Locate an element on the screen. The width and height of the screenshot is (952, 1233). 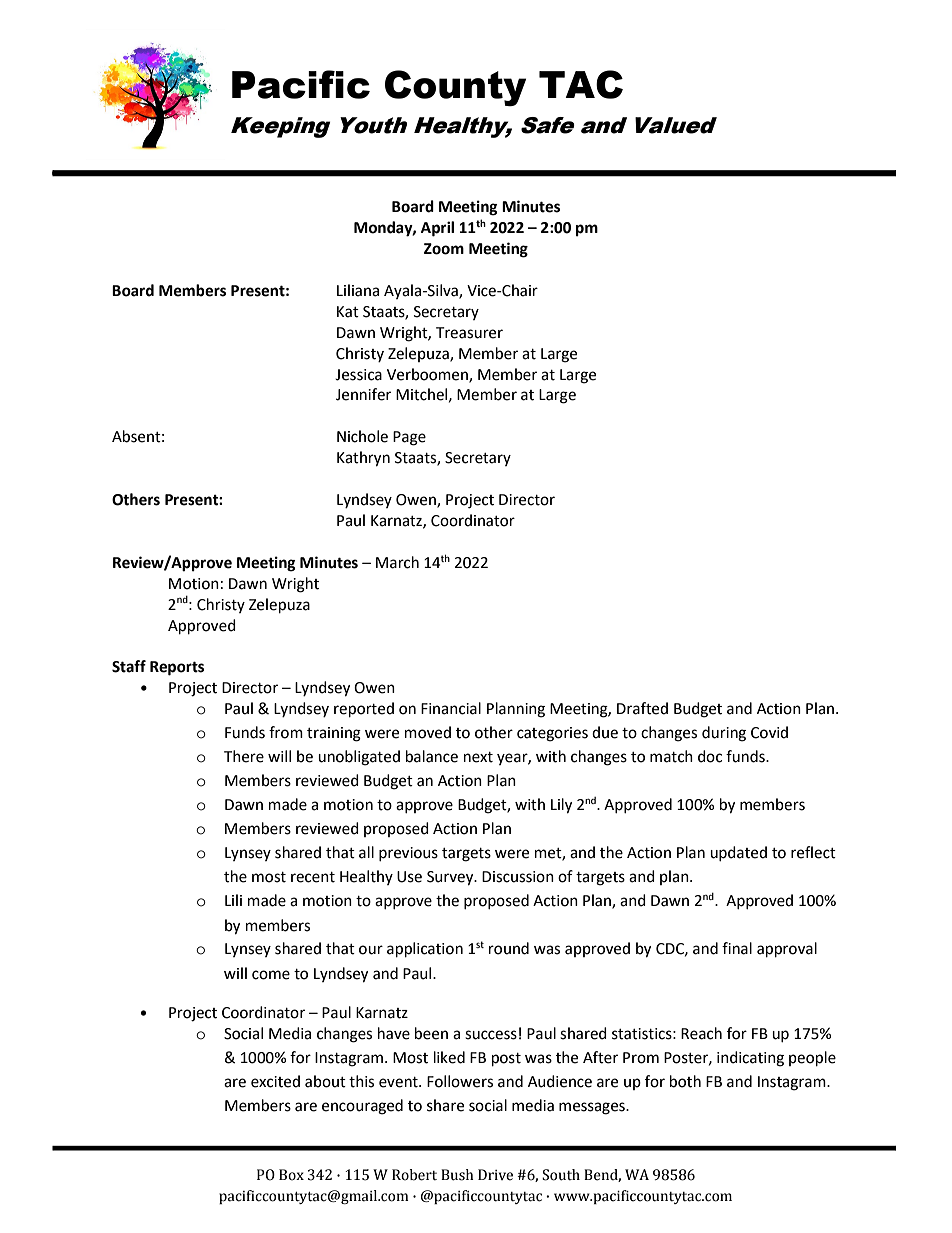
excited is located at coordinates (275, 1081).
